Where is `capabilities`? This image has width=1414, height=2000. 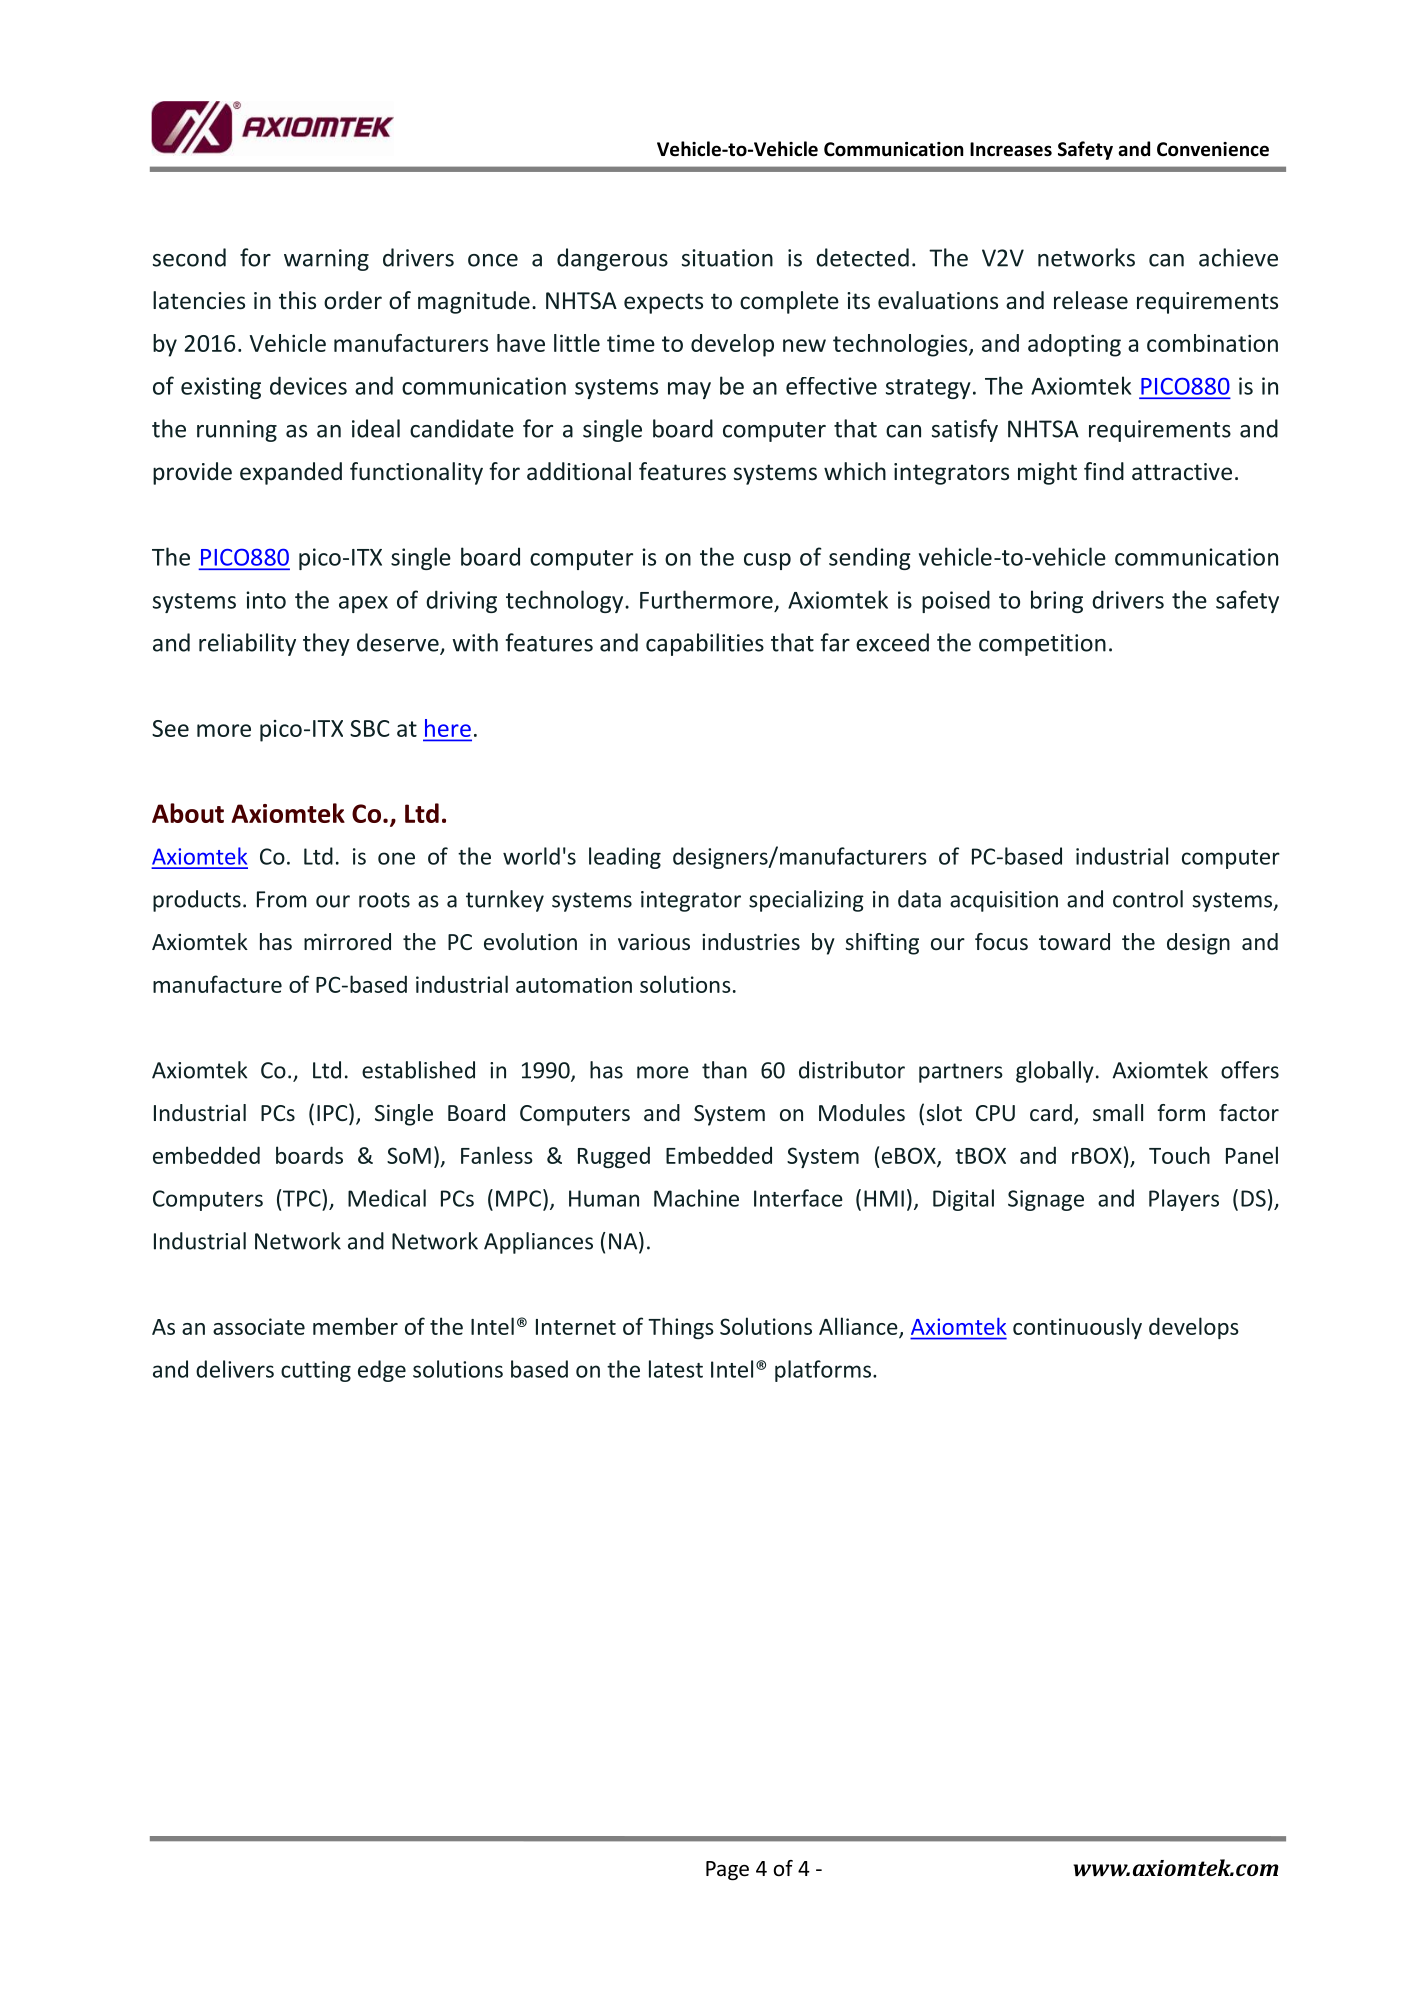 capabilities is located at coordinates (705, 644).
